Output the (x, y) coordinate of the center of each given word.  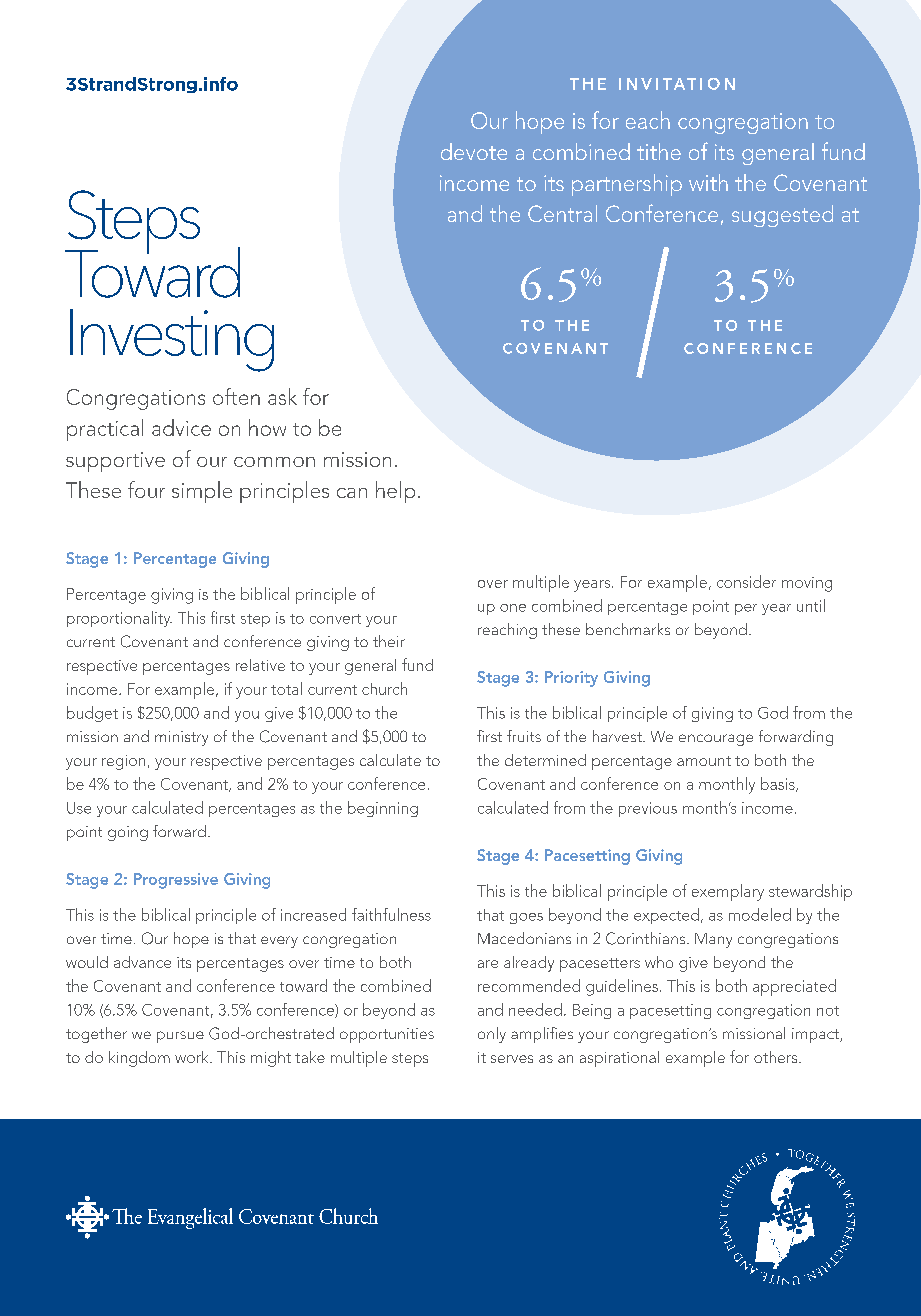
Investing (172, 340)
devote (474, 151)
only (492, 1035)
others (777, 1057)
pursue (180, 1037)
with (708, 182)
